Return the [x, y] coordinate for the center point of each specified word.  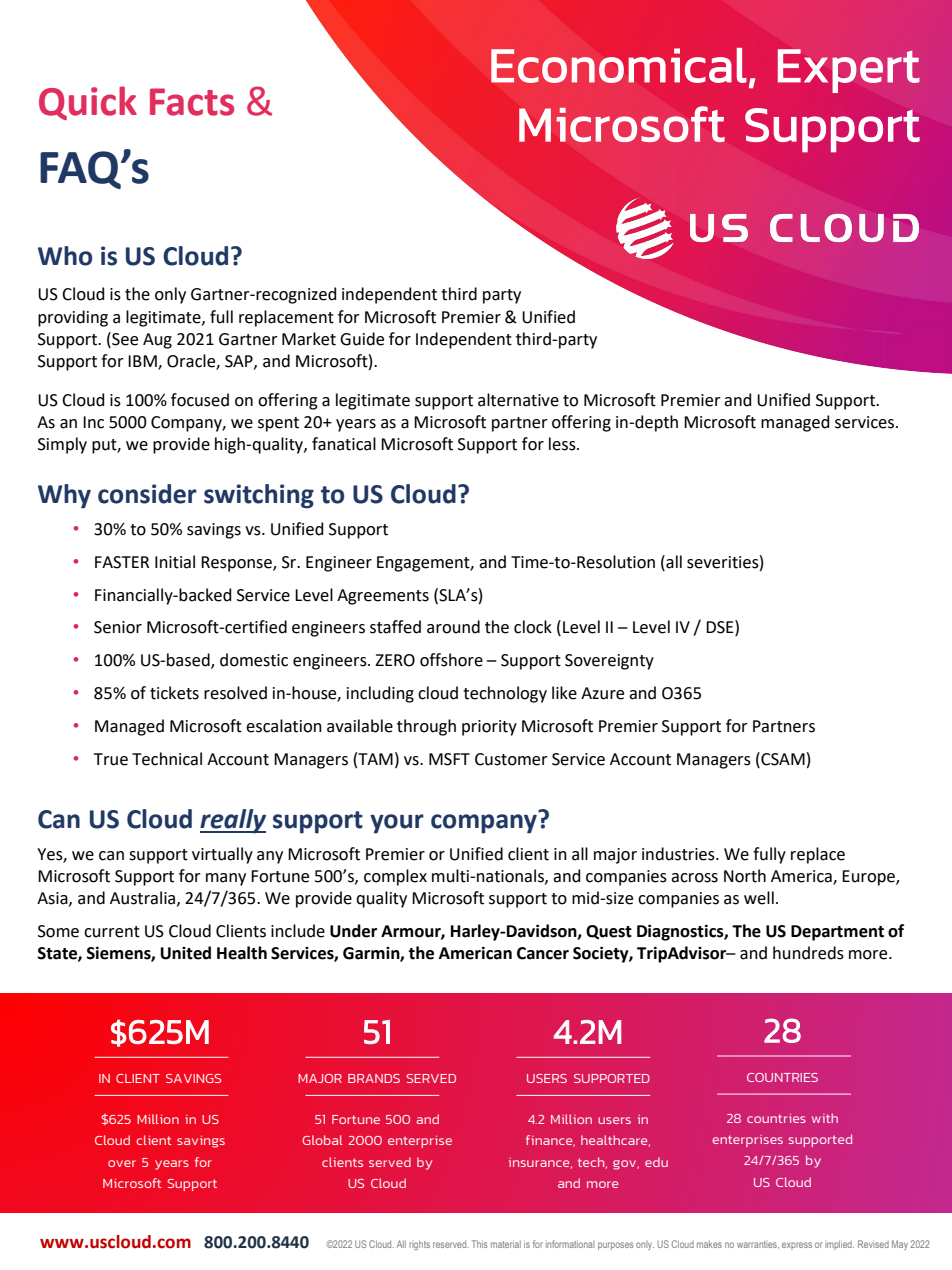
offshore [451, 660]
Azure [602, 693]
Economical [619, 65]
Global [322, 1140]
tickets [174, 693]
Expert [849, 71]
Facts [192, 102]
